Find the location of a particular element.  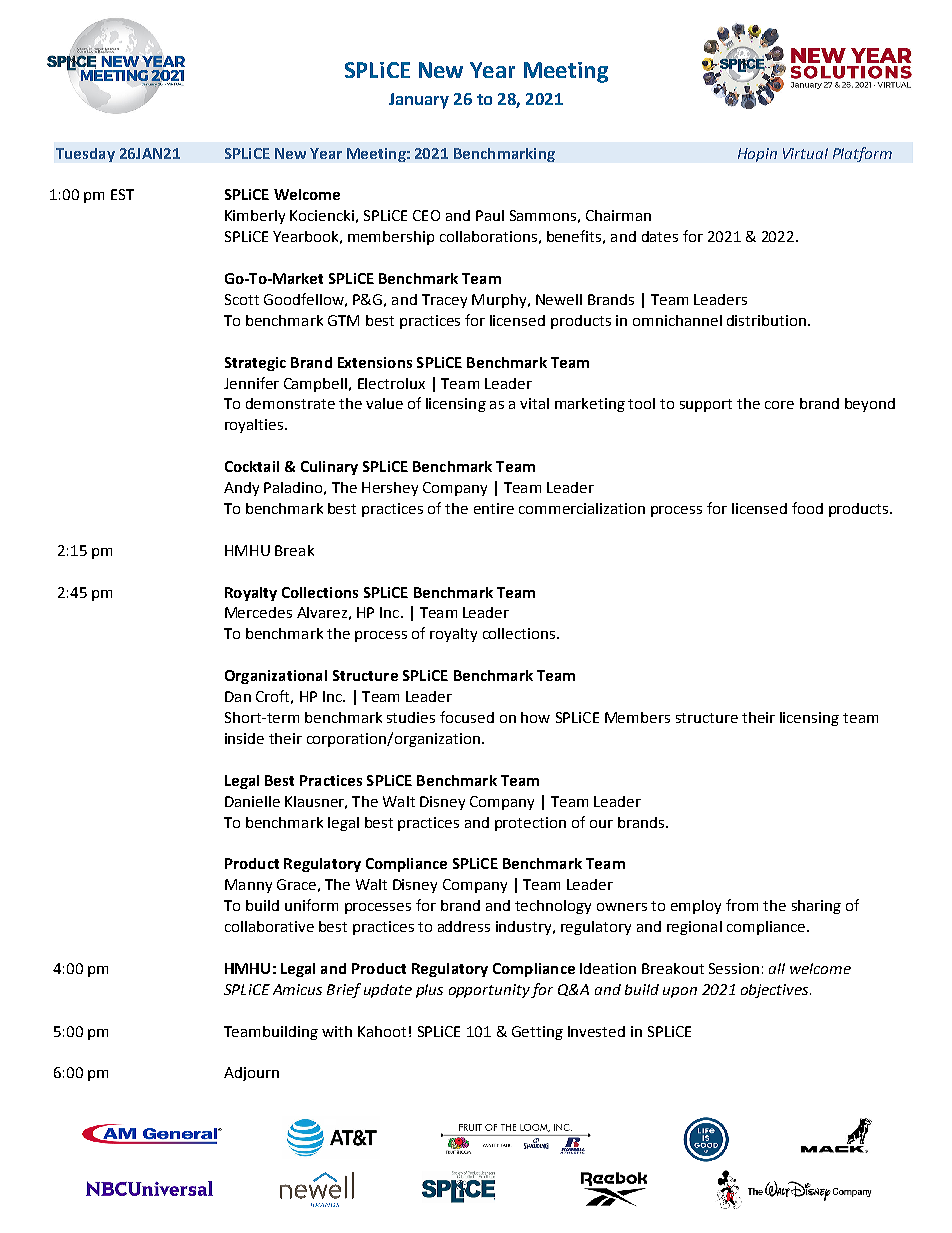

Andy is located at coordinates (241, 489).
